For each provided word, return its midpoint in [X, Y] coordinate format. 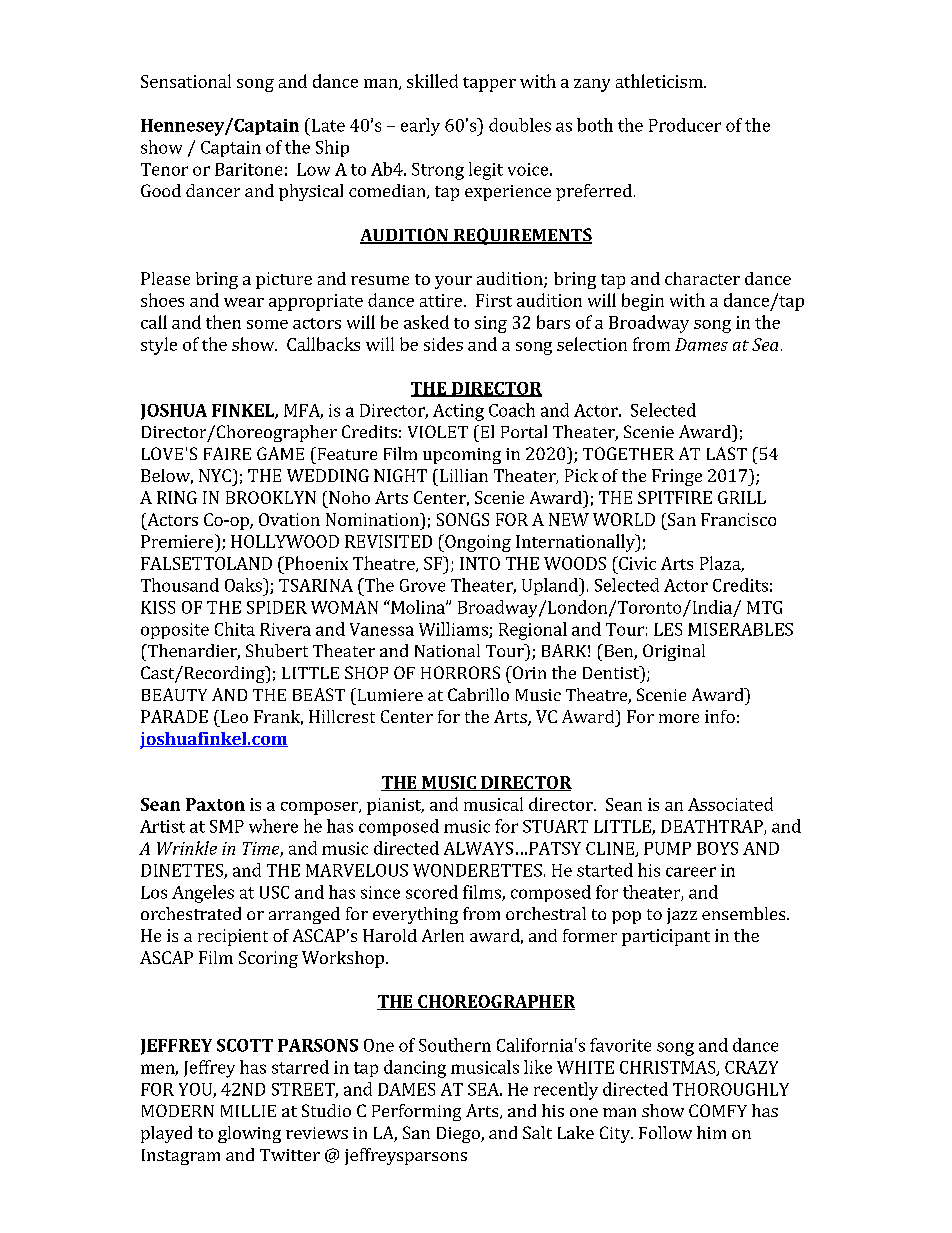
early [420, 127]
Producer [685, 125]
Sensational [186, 81]
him [711, 1132]
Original [674, 652]
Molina [418, 607]
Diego [459, 1135]
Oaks [244, 585]
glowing [249, 1134]
